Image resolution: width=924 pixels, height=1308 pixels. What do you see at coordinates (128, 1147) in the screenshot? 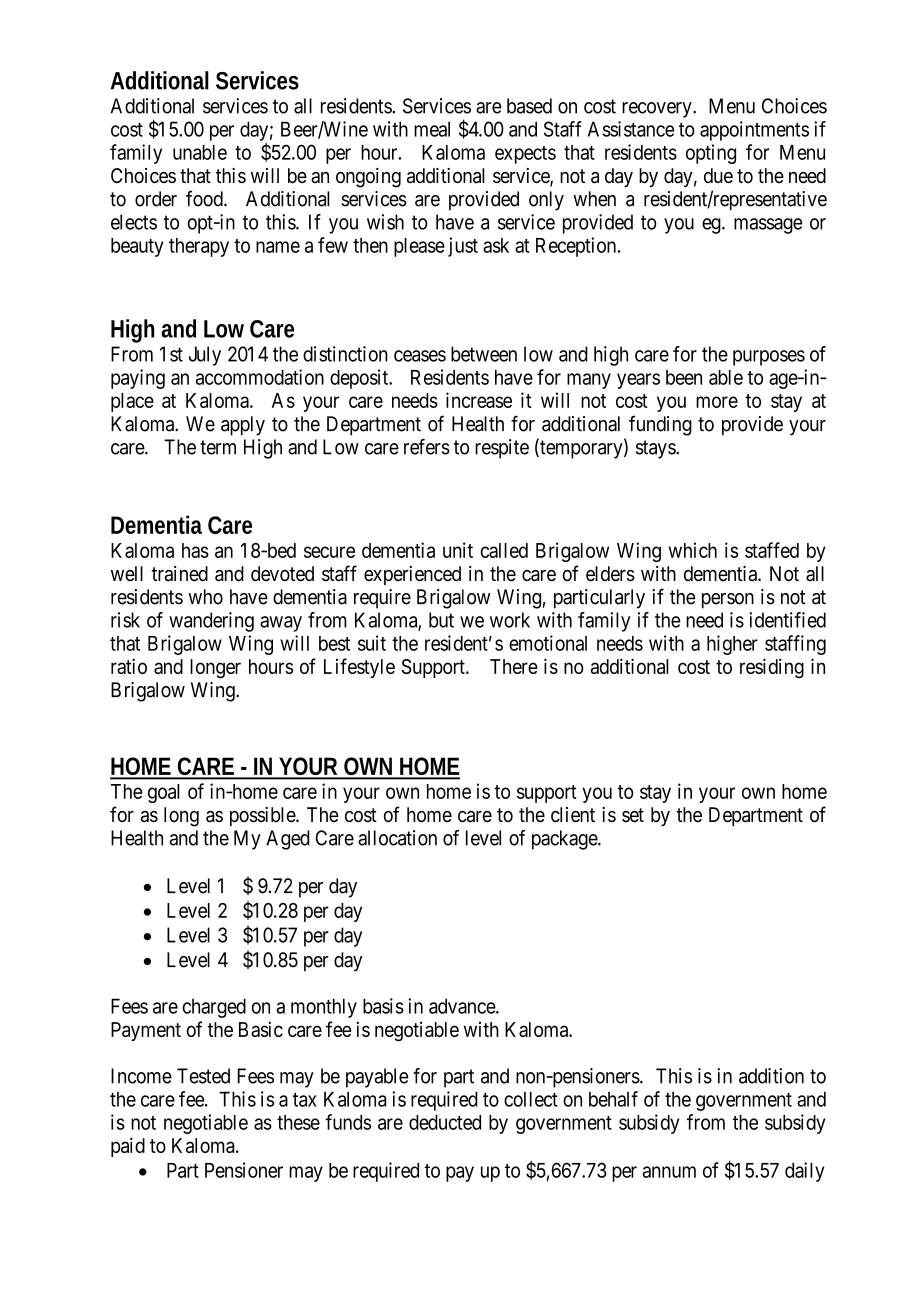
I see `paid` at bounding box center [128, 1147].
